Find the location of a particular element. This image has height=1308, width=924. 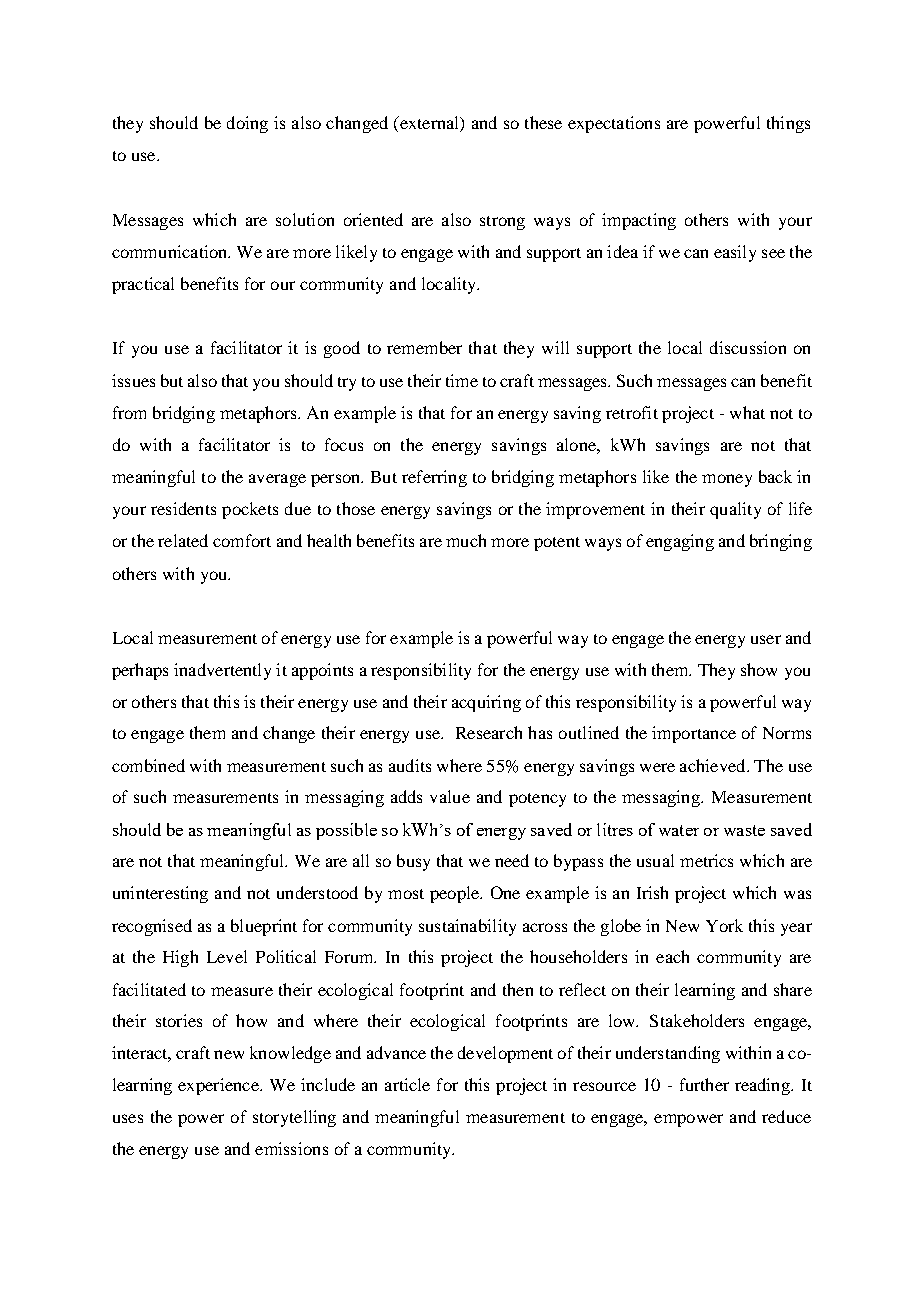

article is located at coordinates (407, 1084).
